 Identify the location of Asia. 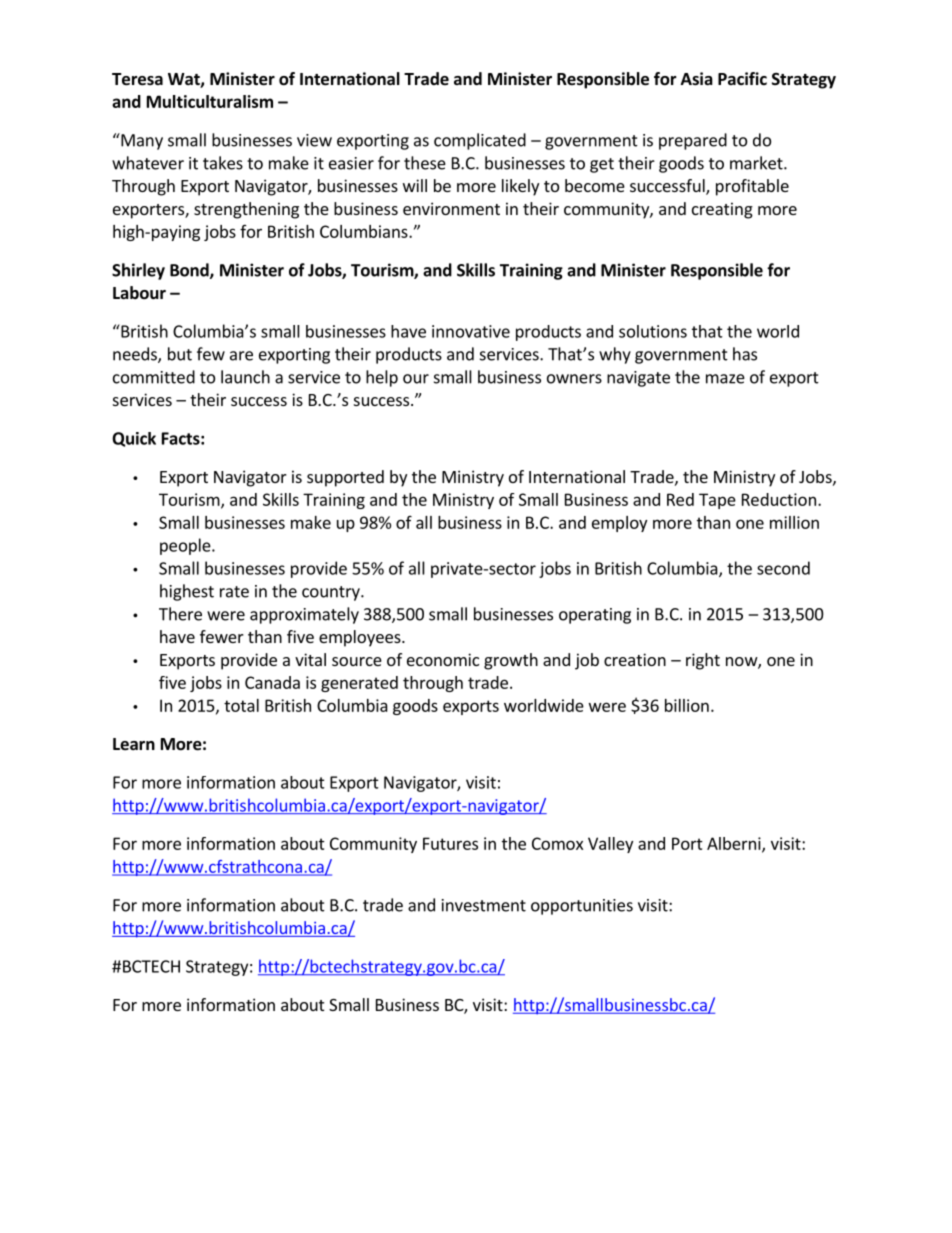
(697, 79).
